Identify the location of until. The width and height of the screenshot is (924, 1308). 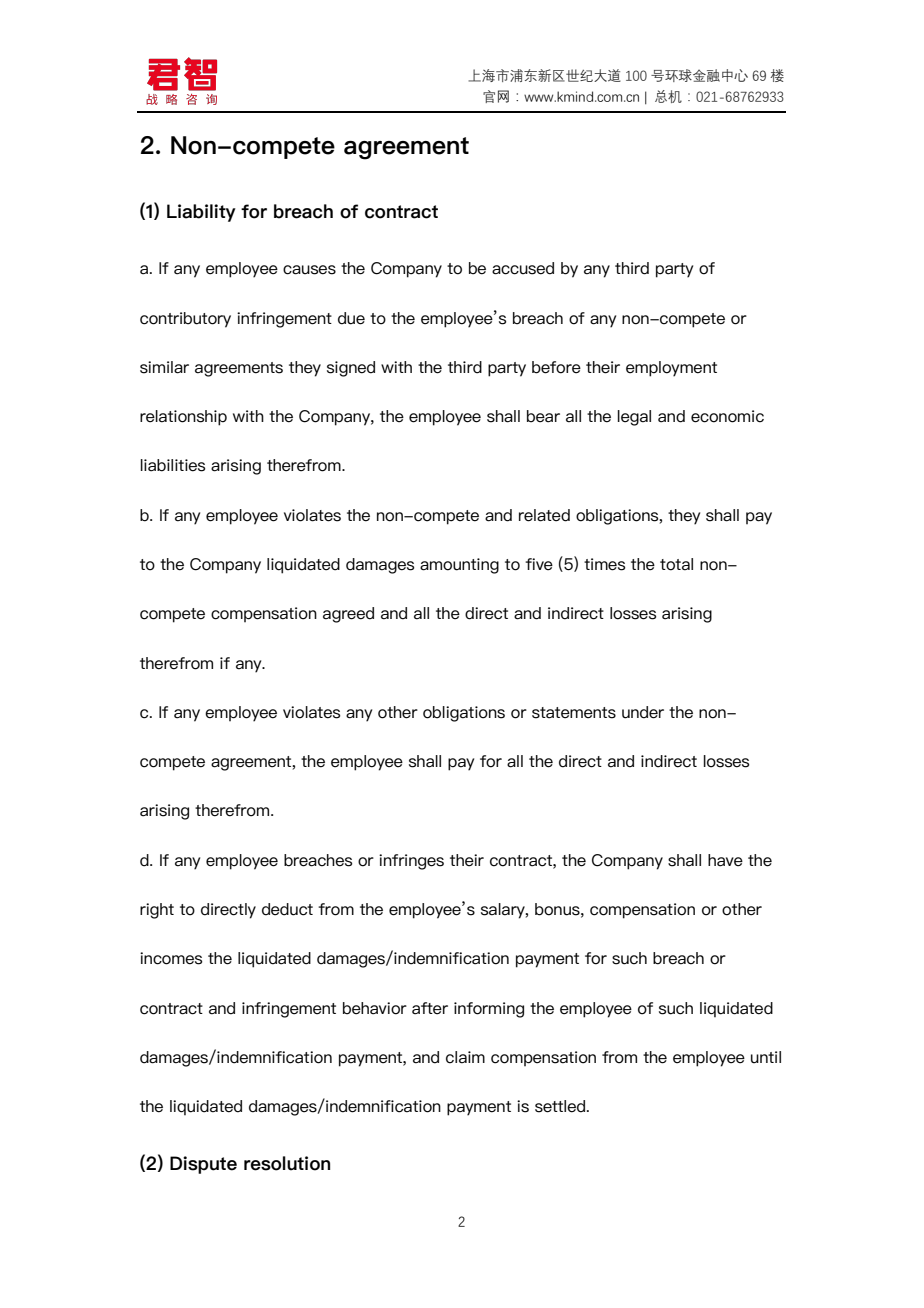
(766, 1057).
